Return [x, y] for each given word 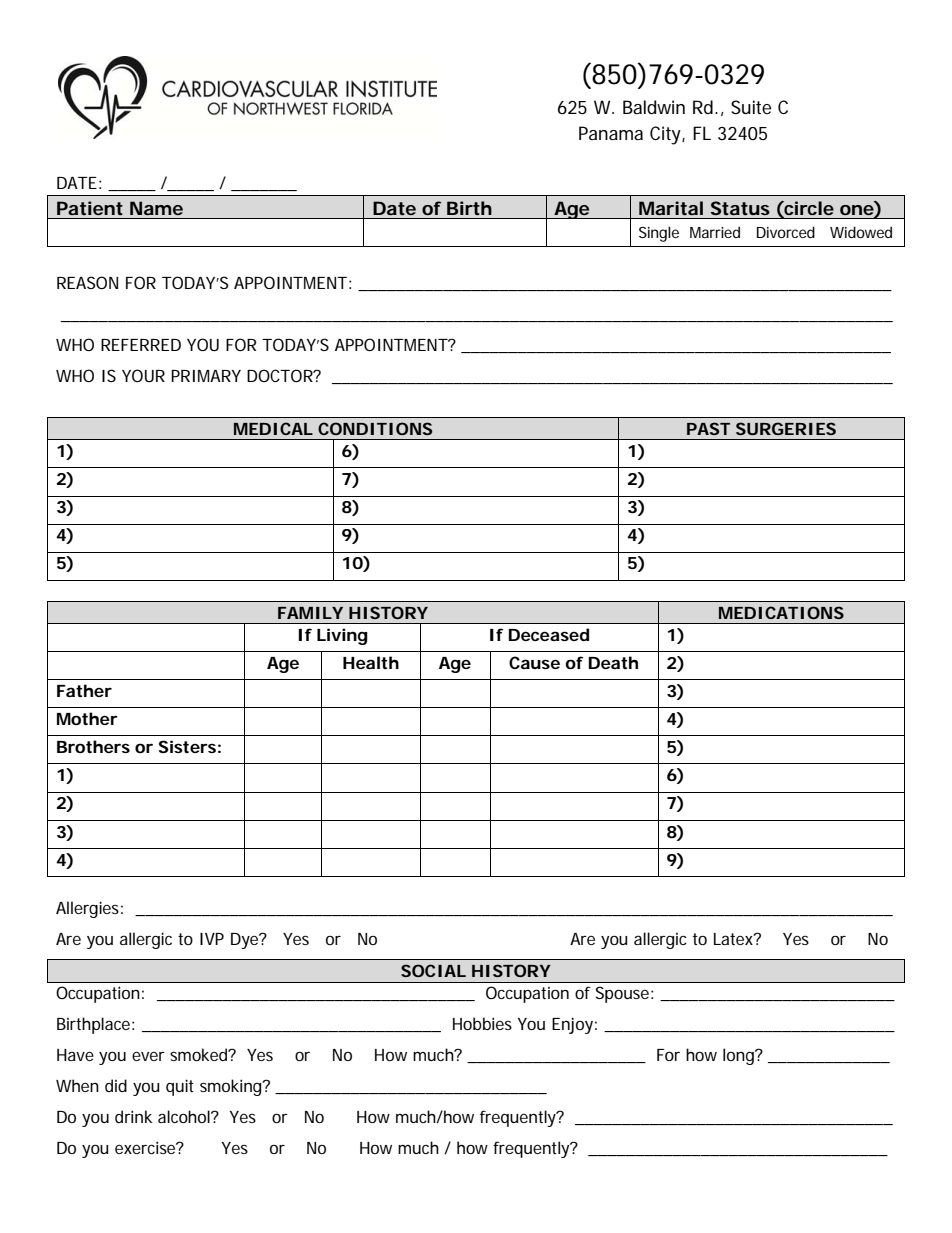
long [739, 1056]
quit [180, 1087]
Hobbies [482, 1023]
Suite [751, 107]
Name [156, 208]
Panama [611, 133]
